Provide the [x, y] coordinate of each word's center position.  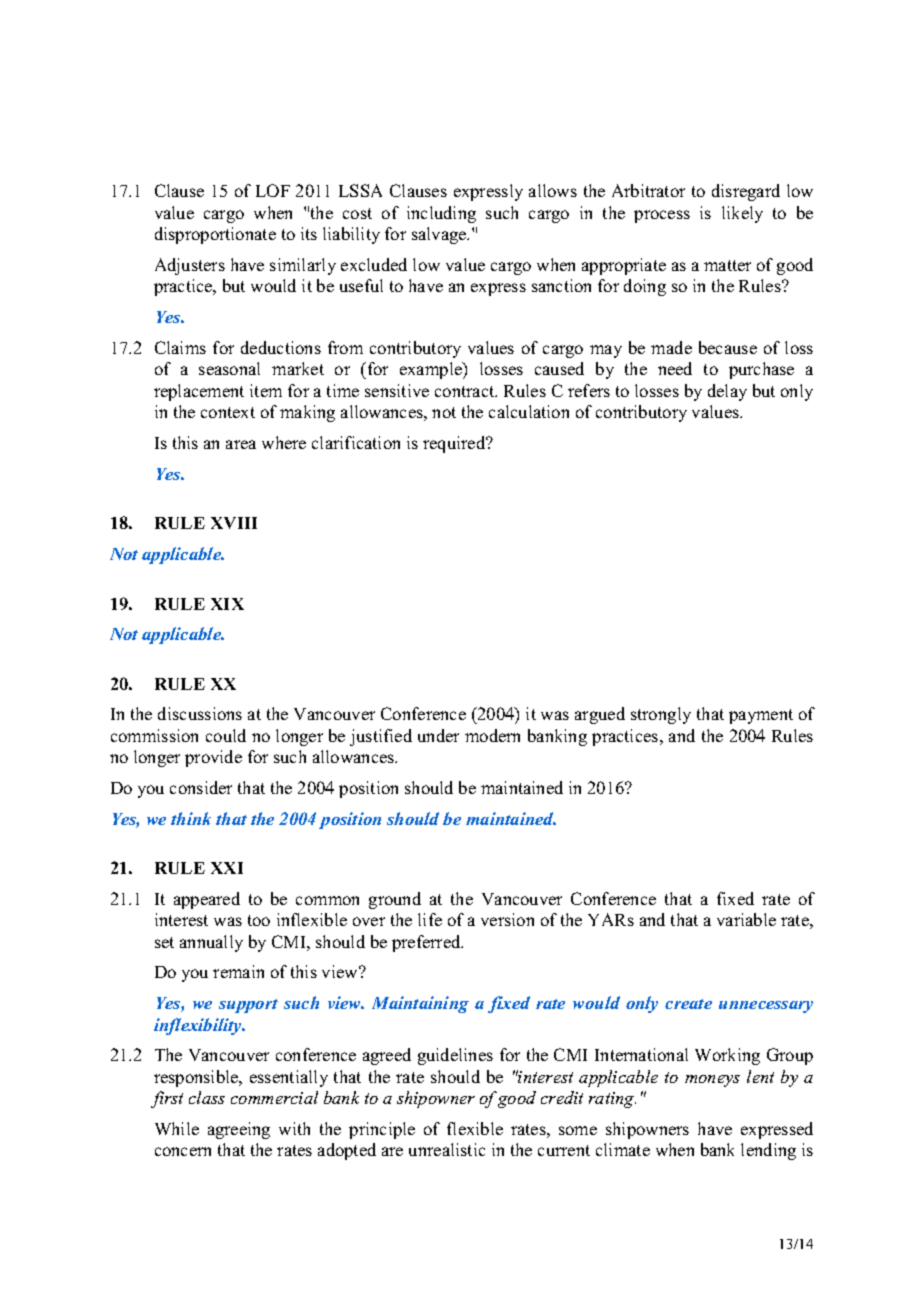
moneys [712, 1081]
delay [727, 392]
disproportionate [215, 235]
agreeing [239, 1130]
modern [492, 735]
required [455, 444]
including [441, 214]
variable [746, 919]
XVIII [234, 523]
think [191, 818]
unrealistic [447, 1149]
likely [742, 214]
